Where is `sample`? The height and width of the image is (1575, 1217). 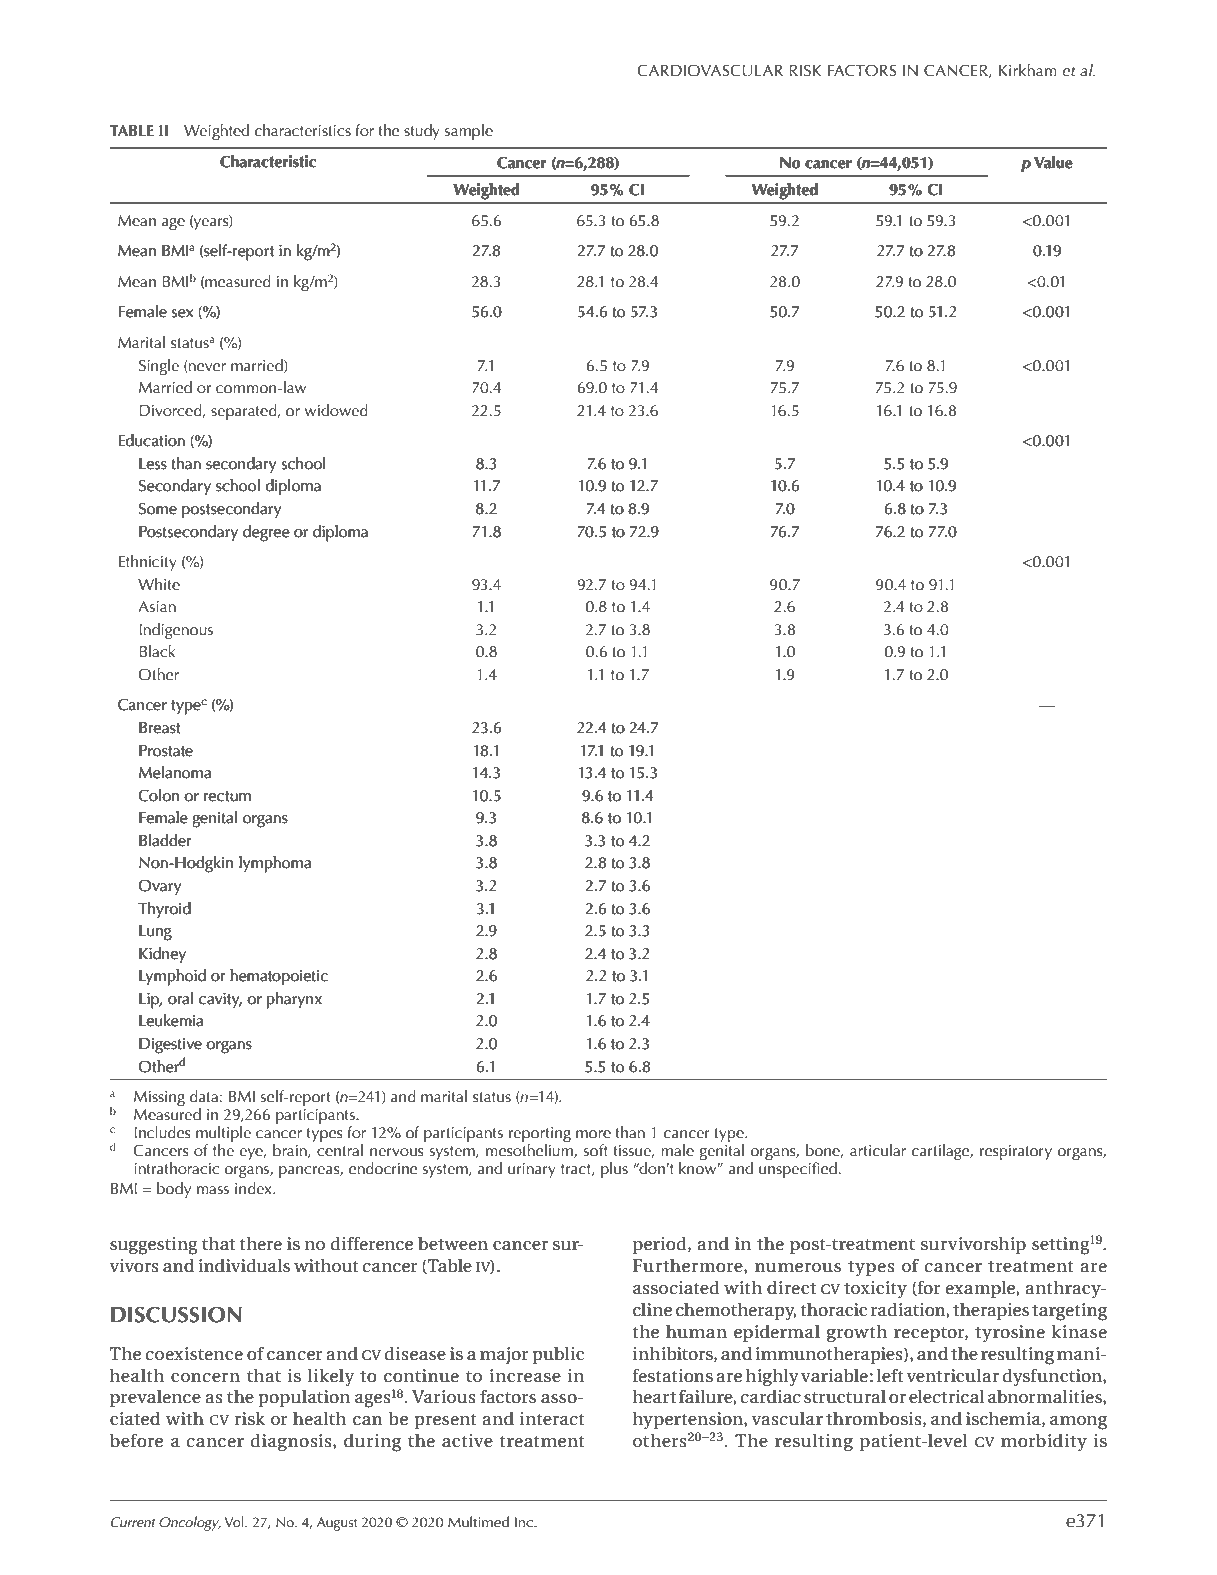
sample is located at coordinates (469, 132).
